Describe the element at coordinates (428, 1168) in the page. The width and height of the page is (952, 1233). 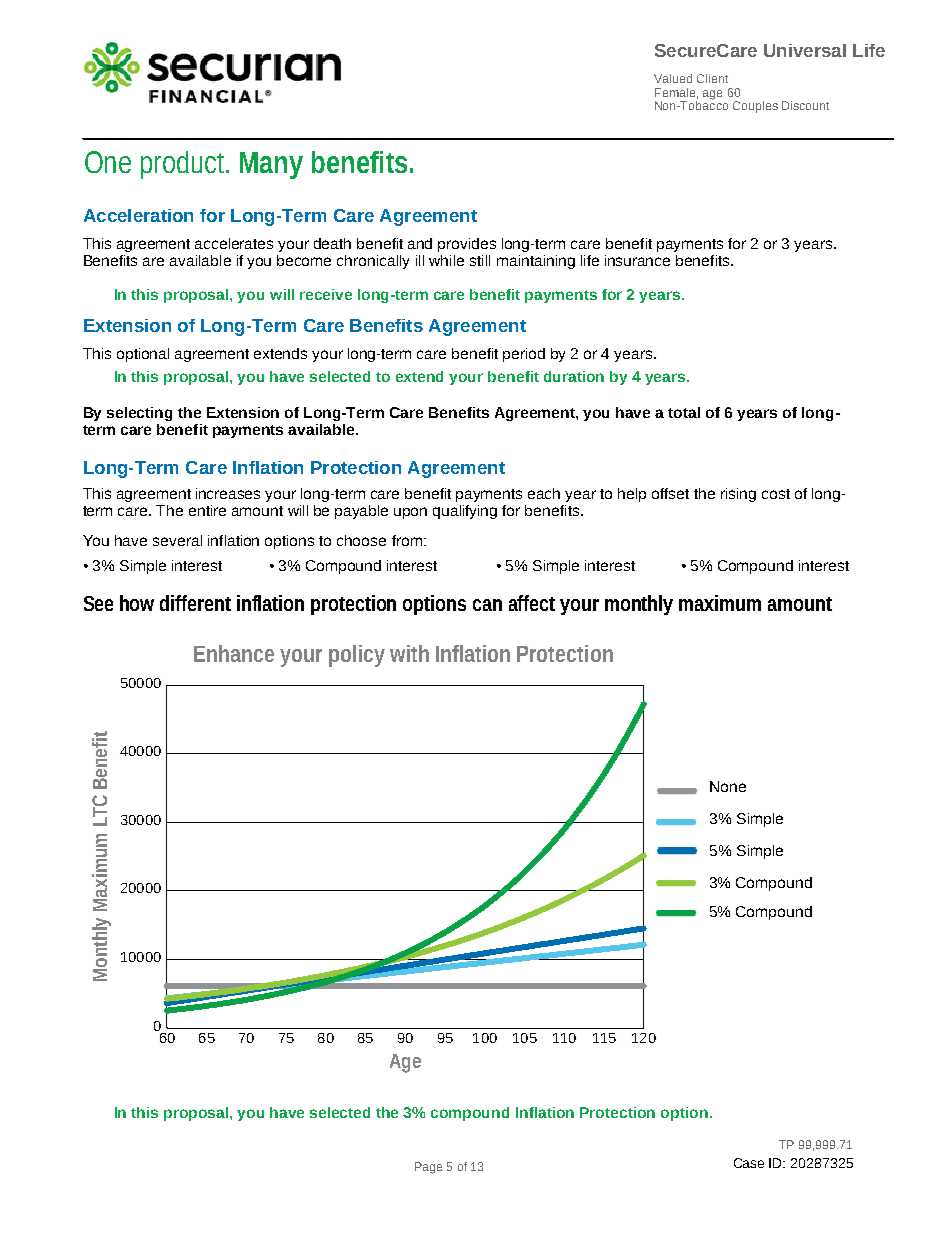
I see `Page` at that location.
